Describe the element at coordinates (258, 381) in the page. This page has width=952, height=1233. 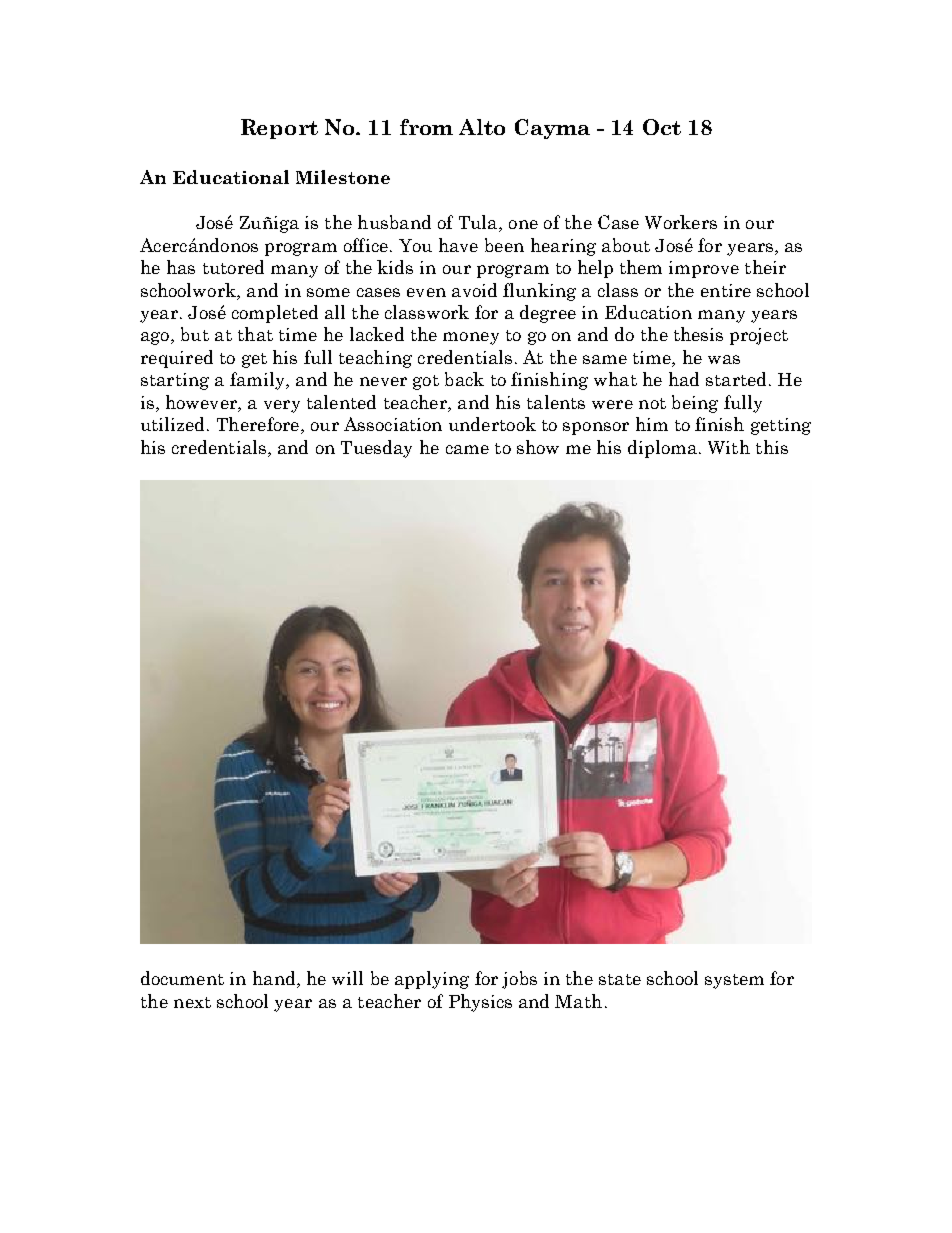
I see `family` at that location.
